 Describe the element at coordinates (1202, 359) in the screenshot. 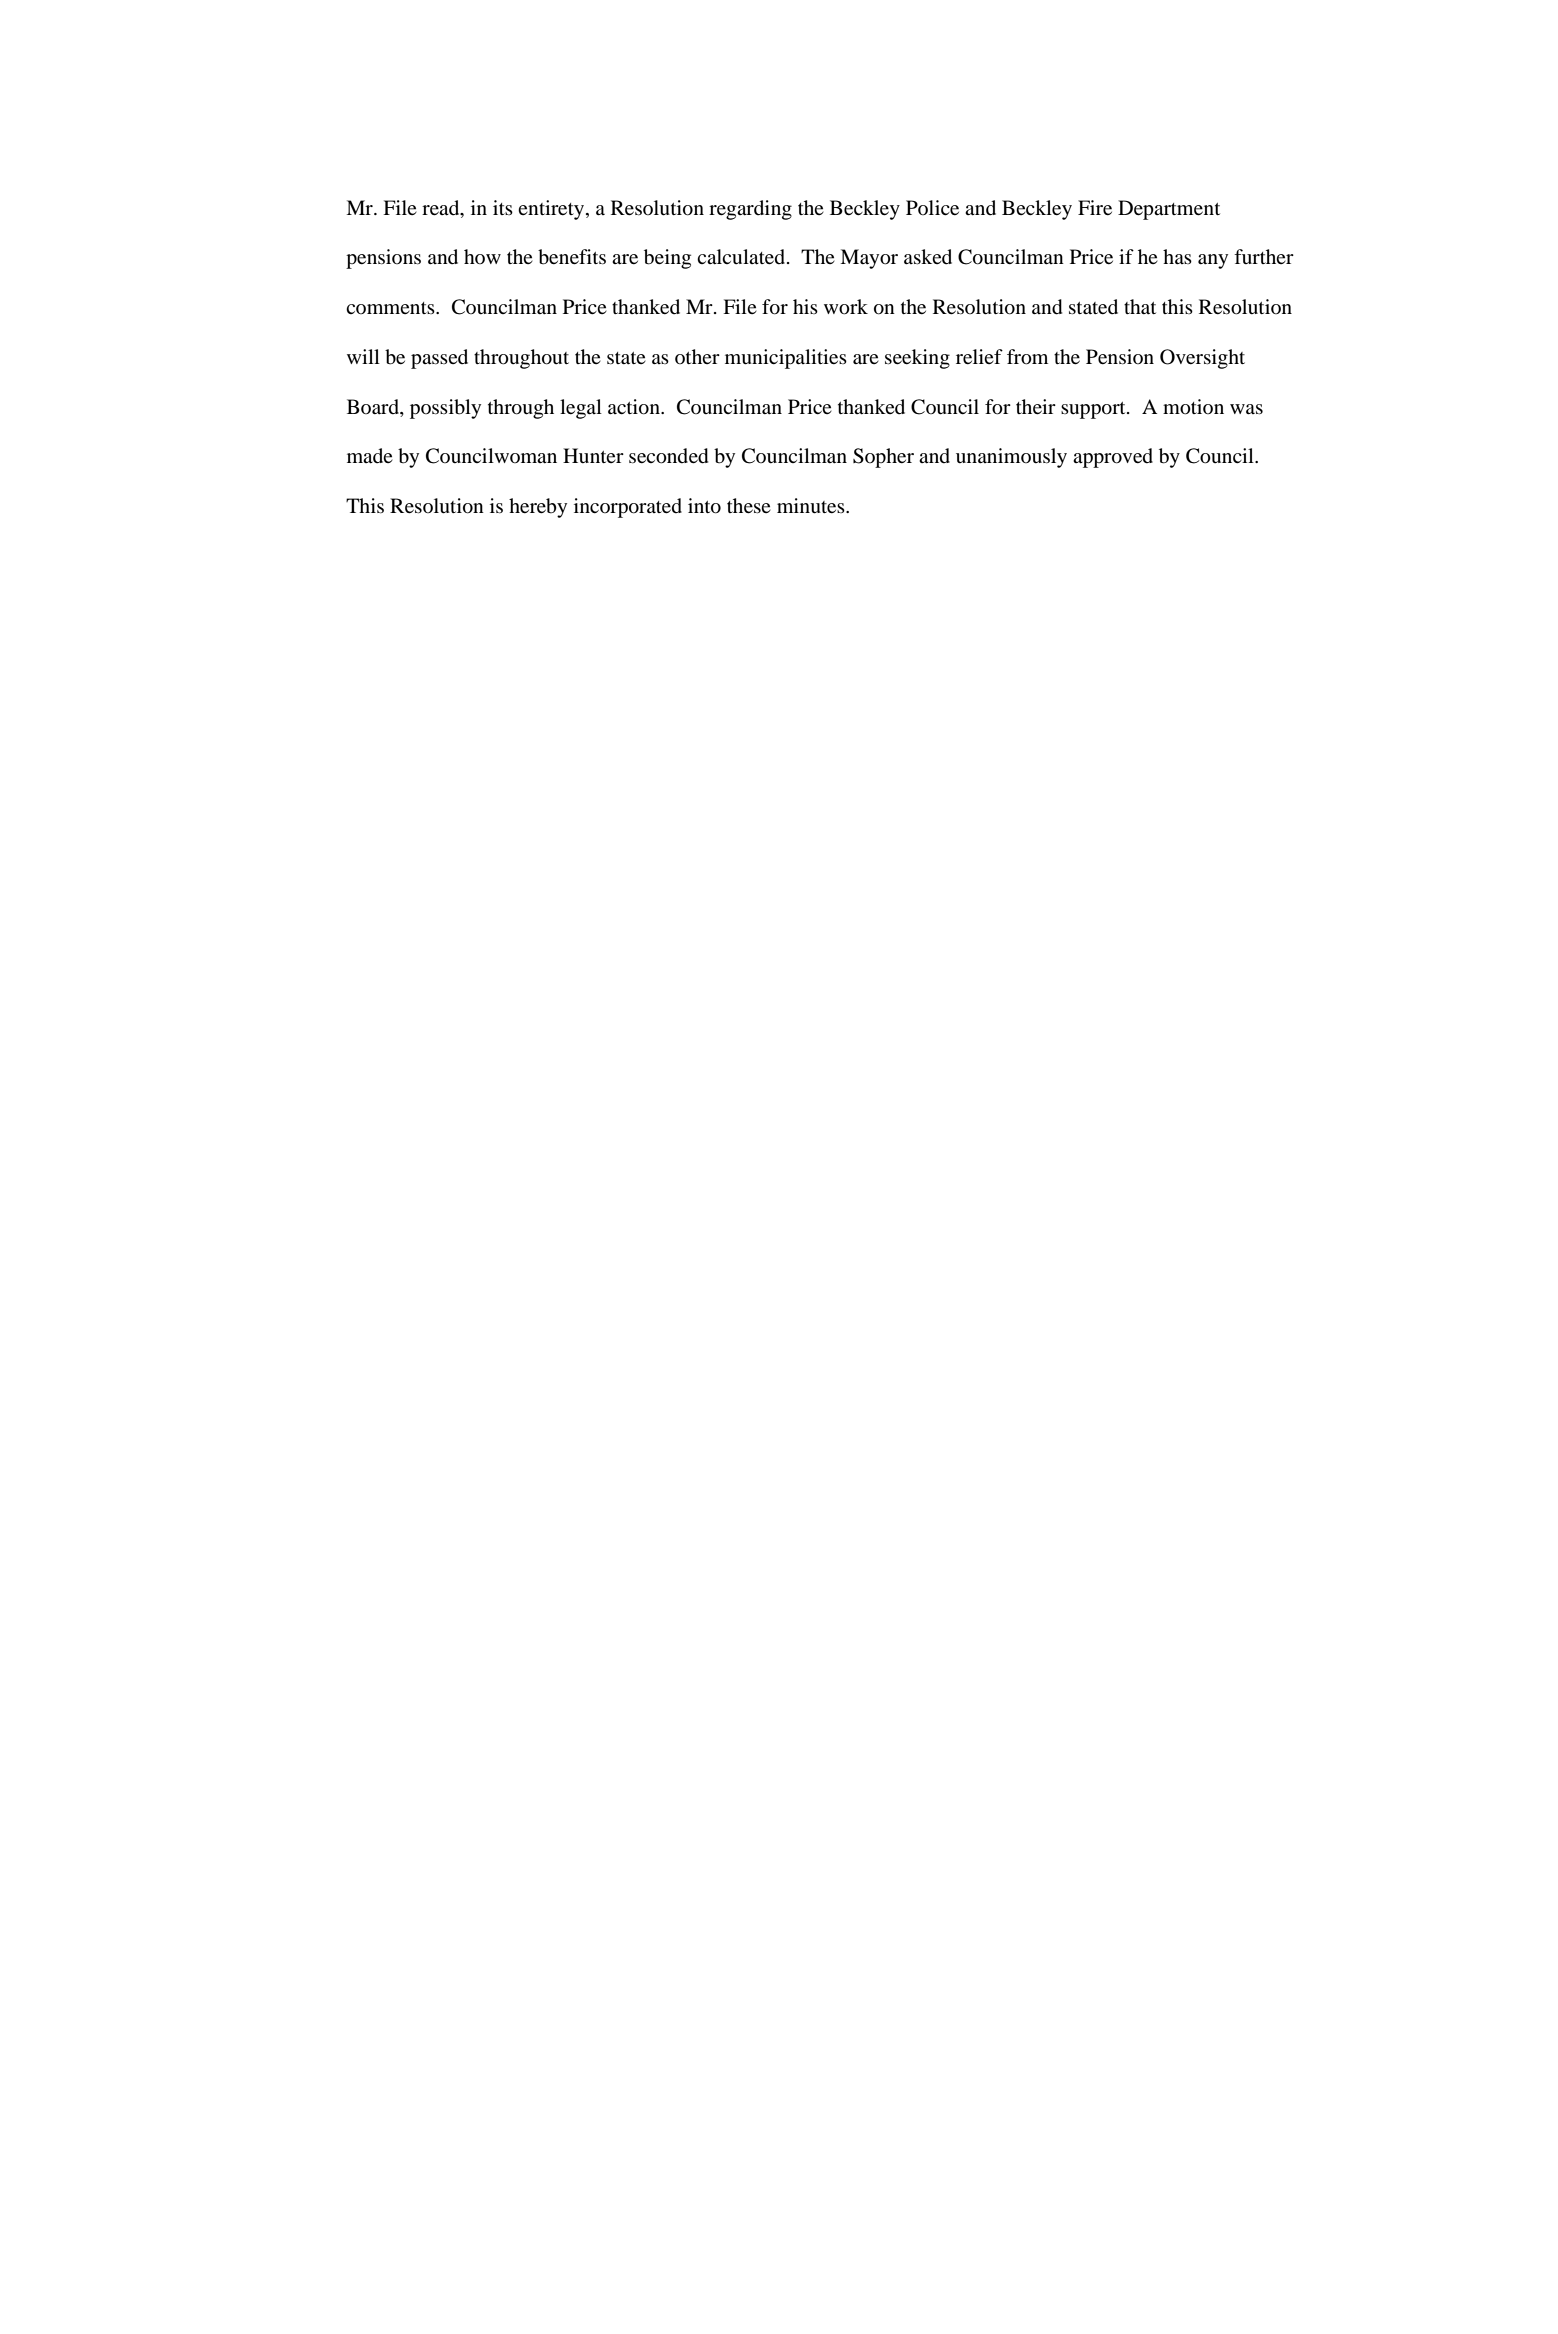

I see `Oversight` at that location.
